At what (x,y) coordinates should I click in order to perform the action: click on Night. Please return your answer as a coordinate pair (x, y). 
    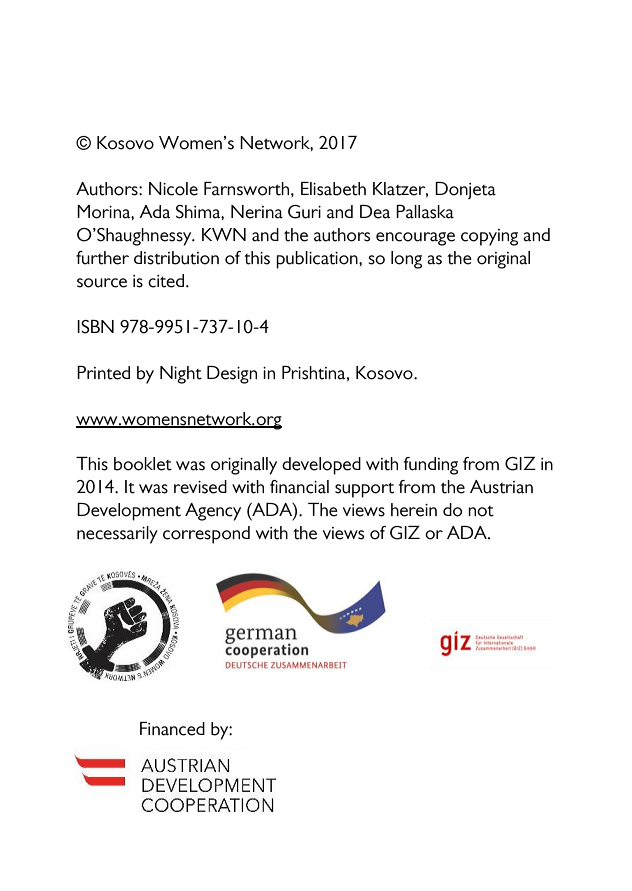
    Looking at the image, I should click on (181, 375).
